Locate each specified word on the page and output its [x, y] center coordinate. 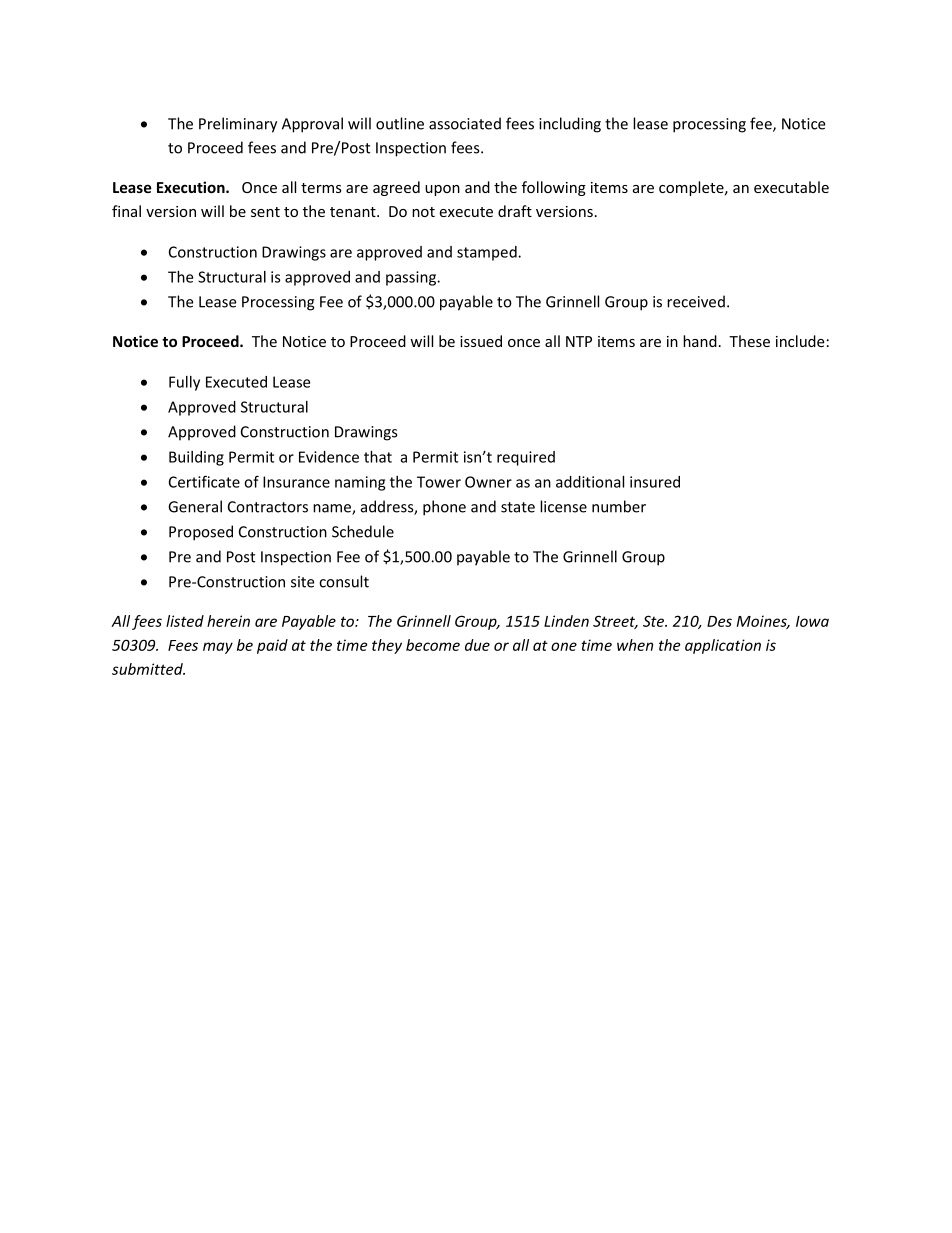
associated [465, 123]
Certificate [204, 481]
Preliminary [238, 125]
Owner [488, 482]
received [696, 301]
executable [791, 187]
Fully [184, 383]
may [218, 648]
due [477, 645]
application [723, 646]
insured [655, 482]
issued [481, 341]
